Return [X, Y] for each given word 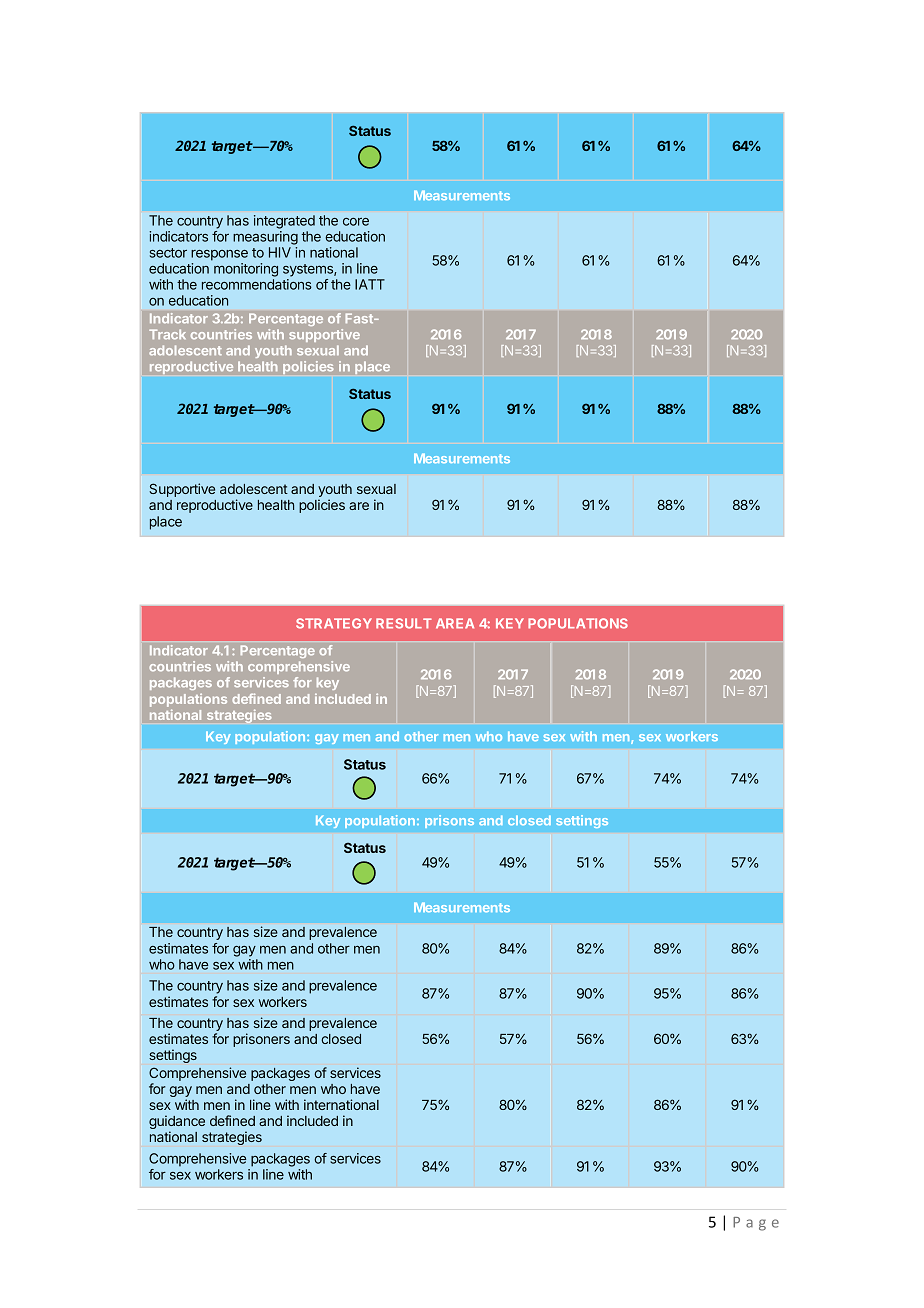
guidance [177, 1123]
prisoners [261, 1040]
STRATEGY [334, 623]
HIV [280, 252]
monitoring [246, 270]
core [356, 222]
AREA [455, 623]
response [219, 255]
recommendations [257, 284]
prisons [449, 821]
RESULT [404, 623]
